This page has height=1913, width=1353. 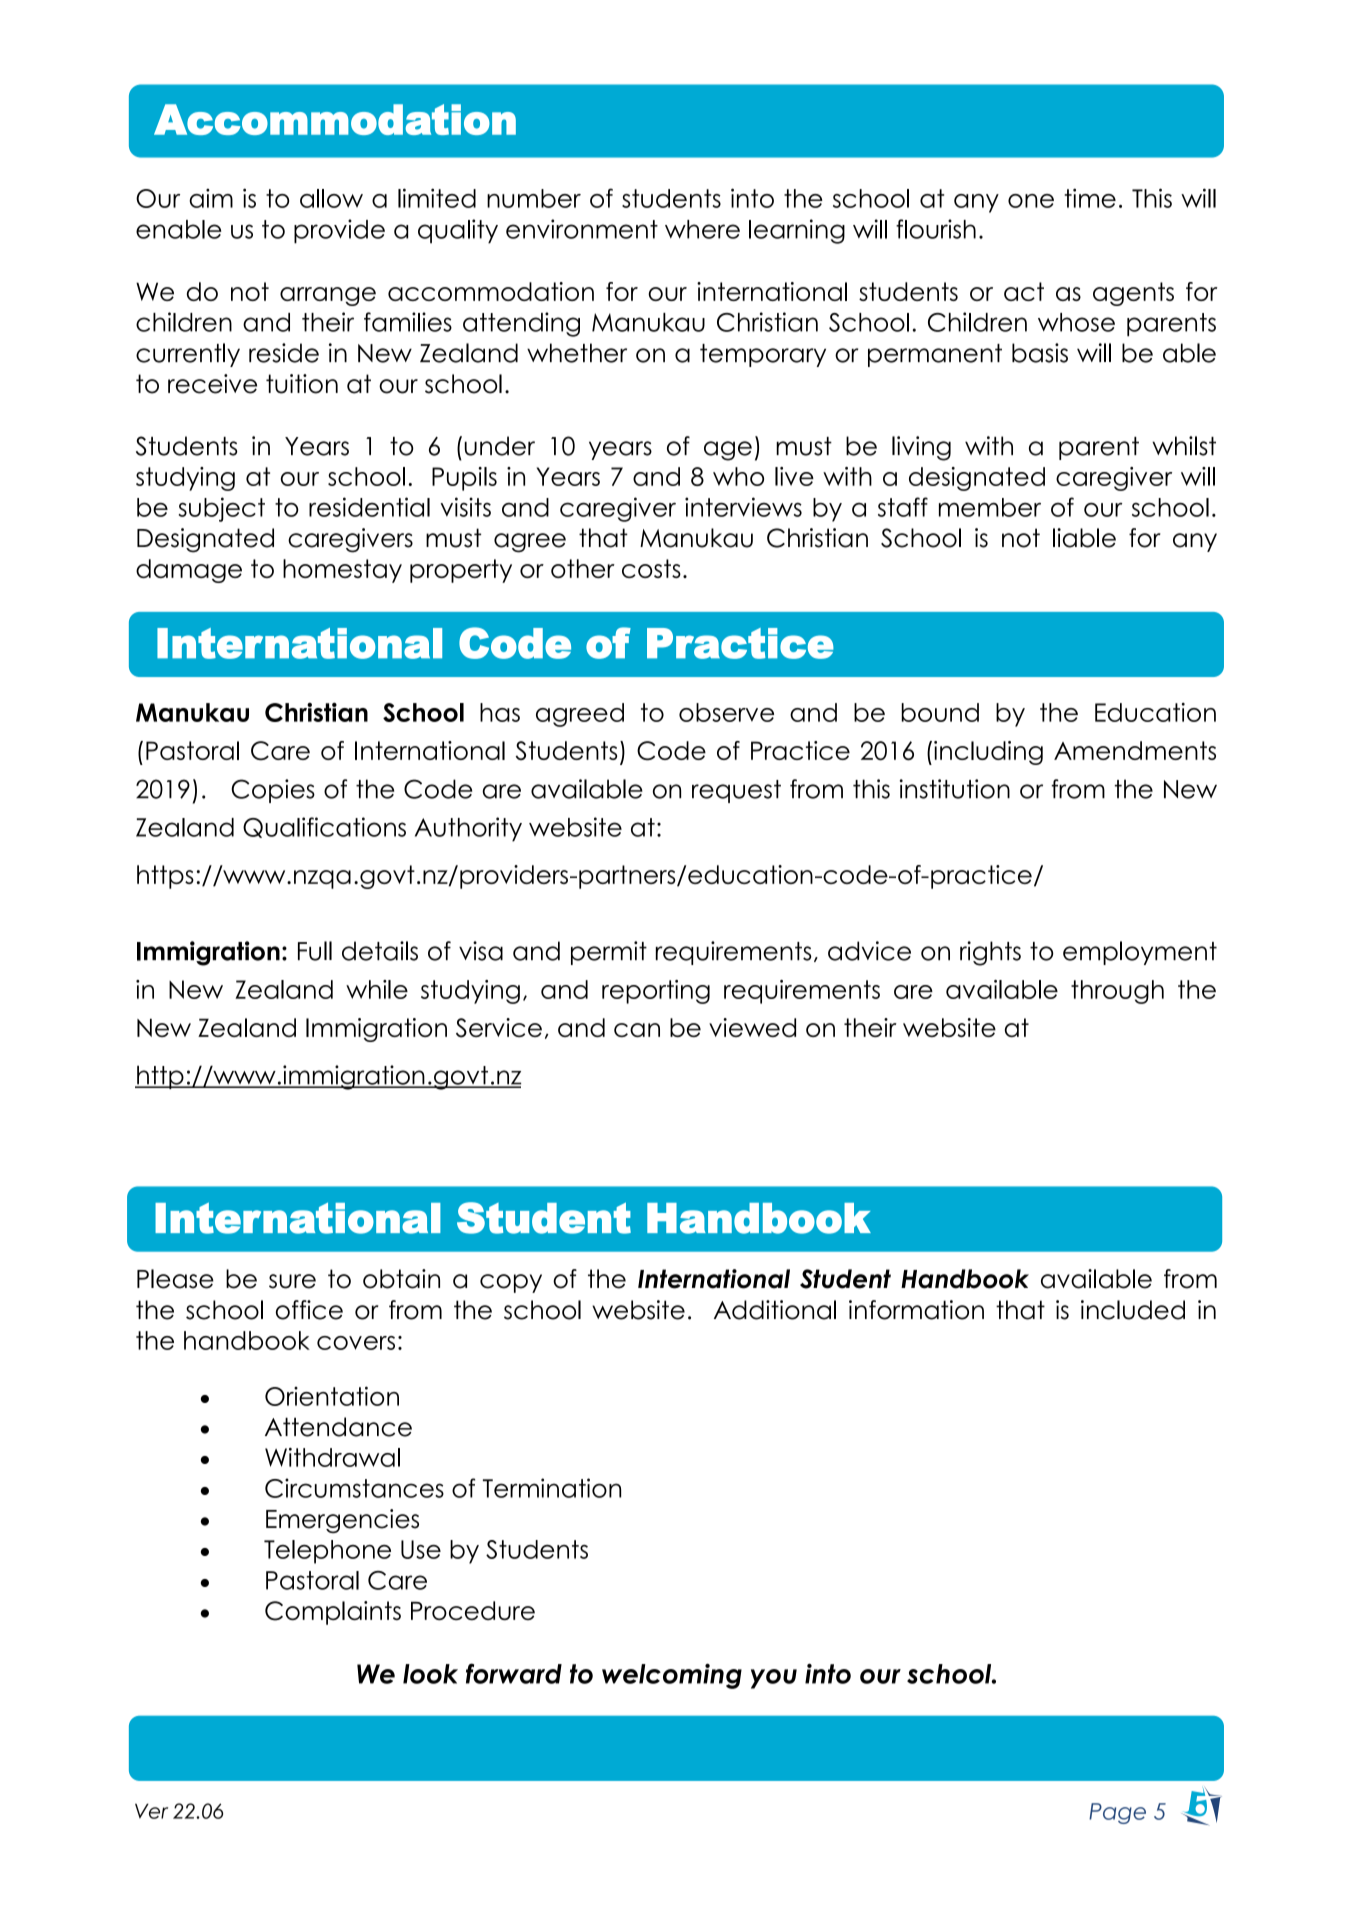 What do you see at coordinates (672, 1676) in the page?
I see `welcoming` at bounding box center [672, 1676].
